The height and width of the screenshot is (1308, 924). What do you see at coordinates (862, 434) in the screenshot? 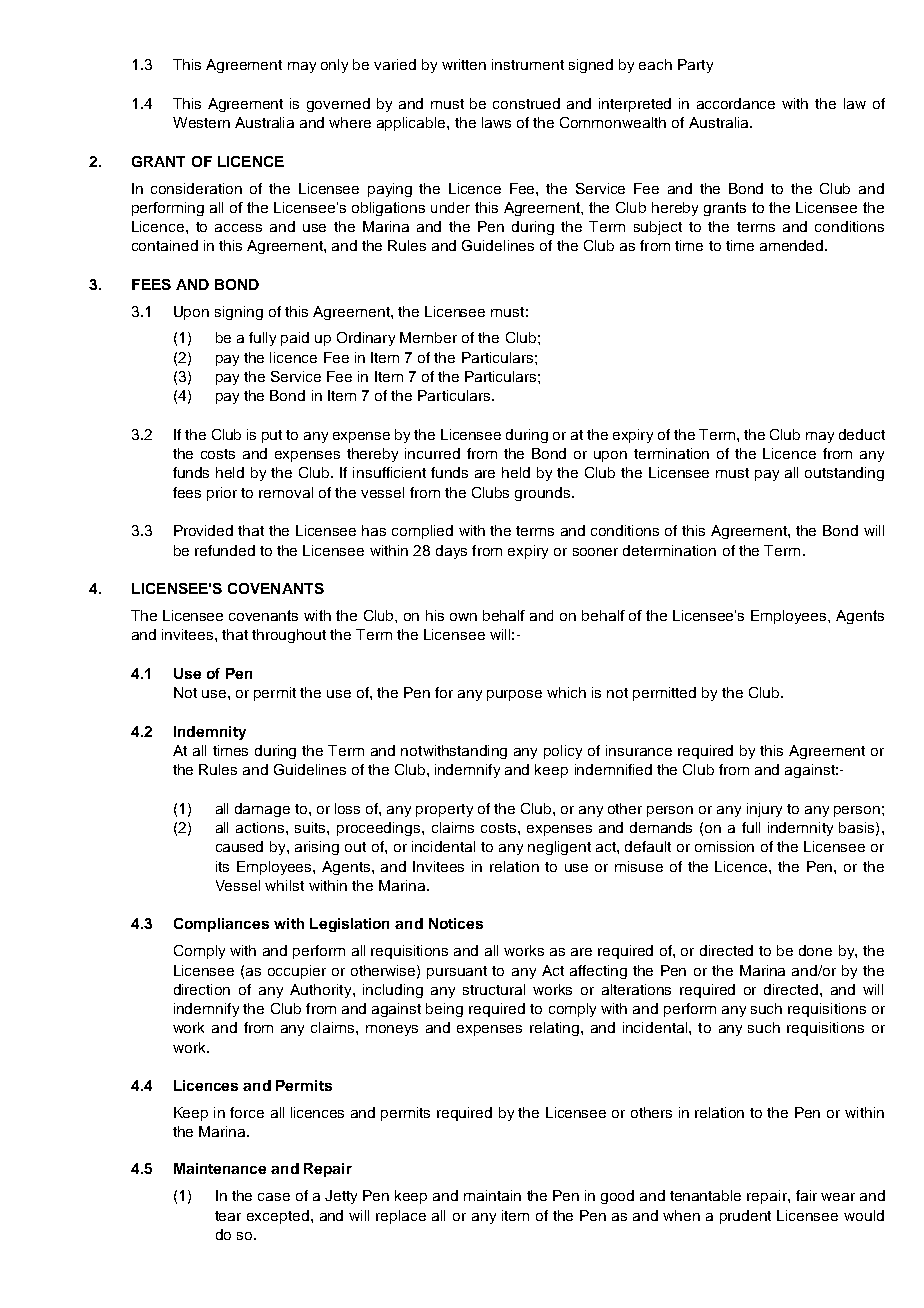
I see `deduct` at bounding box center [862, 434].
